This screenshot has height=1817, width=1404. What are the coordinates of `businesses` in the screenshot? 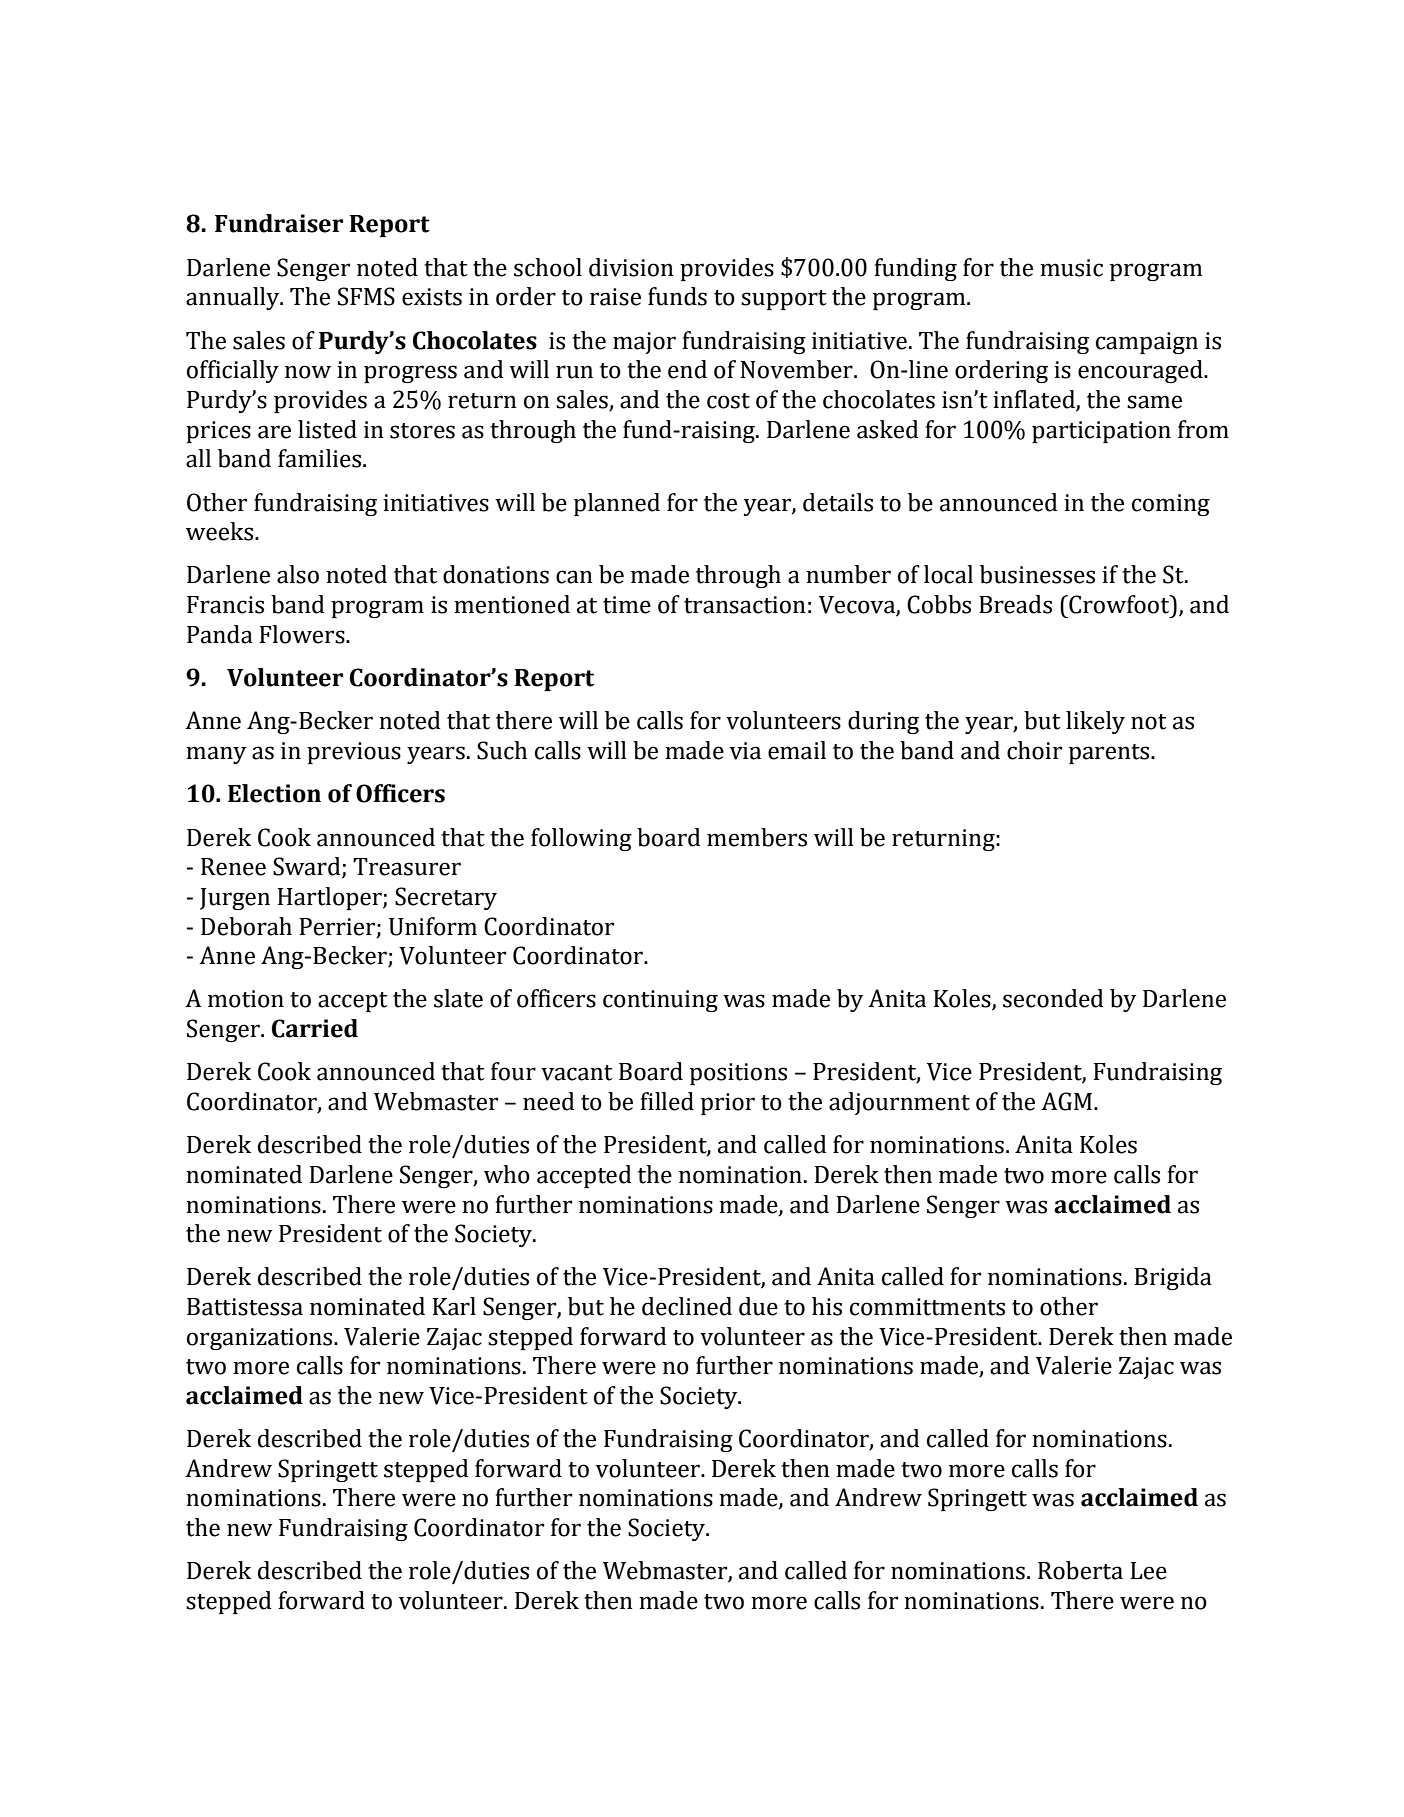 It's located at (1037, 574).
